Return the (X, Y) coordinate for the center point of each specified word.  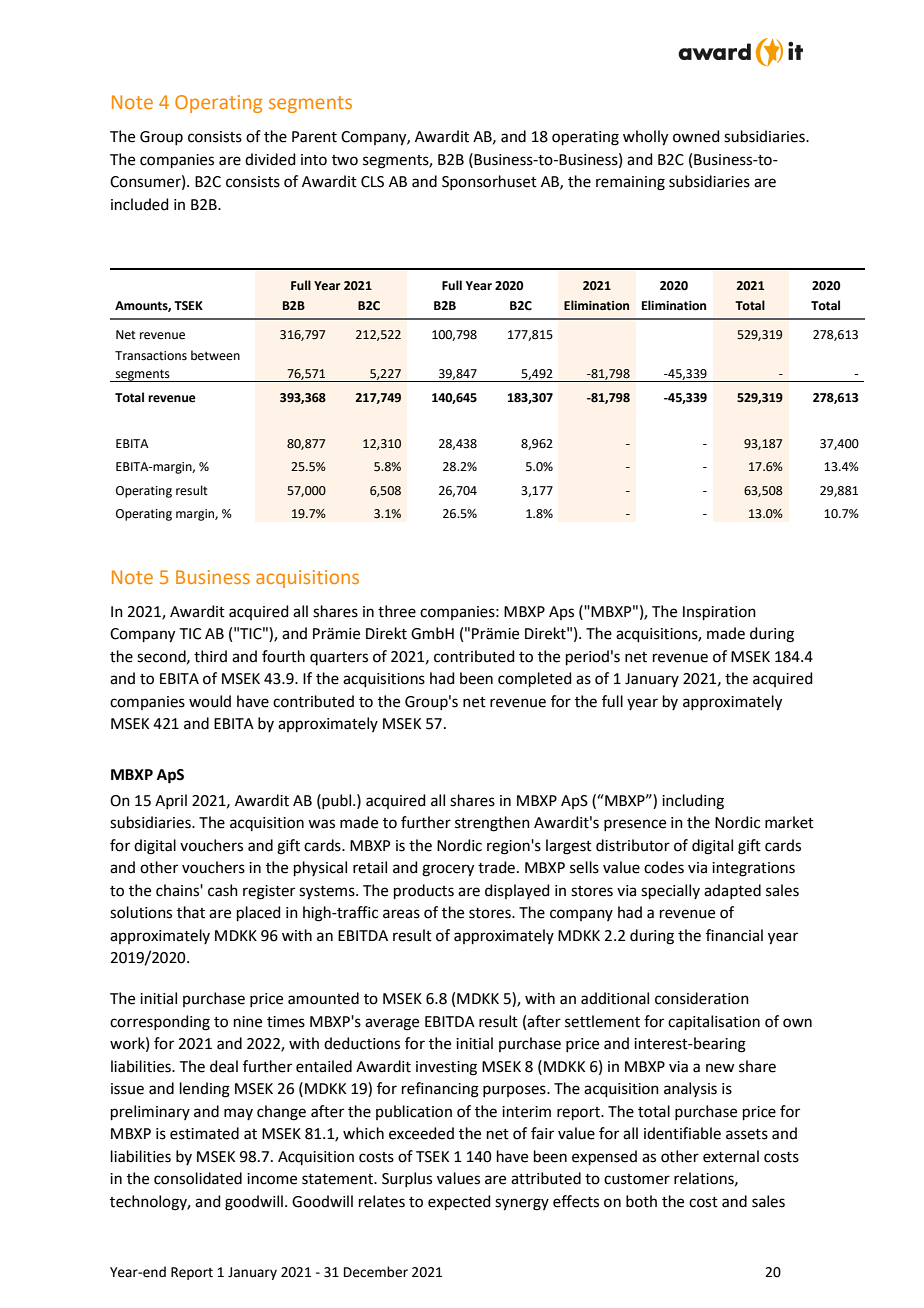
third (210, 656)
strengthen (492, 824)
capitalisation (714, 1022)
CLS (372, 182)
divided (270, 159)
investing (446, 1068)
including (693, 802)
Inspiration (719, 613)
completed (535, 679)
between (215, 355)
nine (248, 1022)
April (171, 801)
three (397, 611)
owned (696, 136)
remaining (630, 183)
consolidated (198, 1178)
